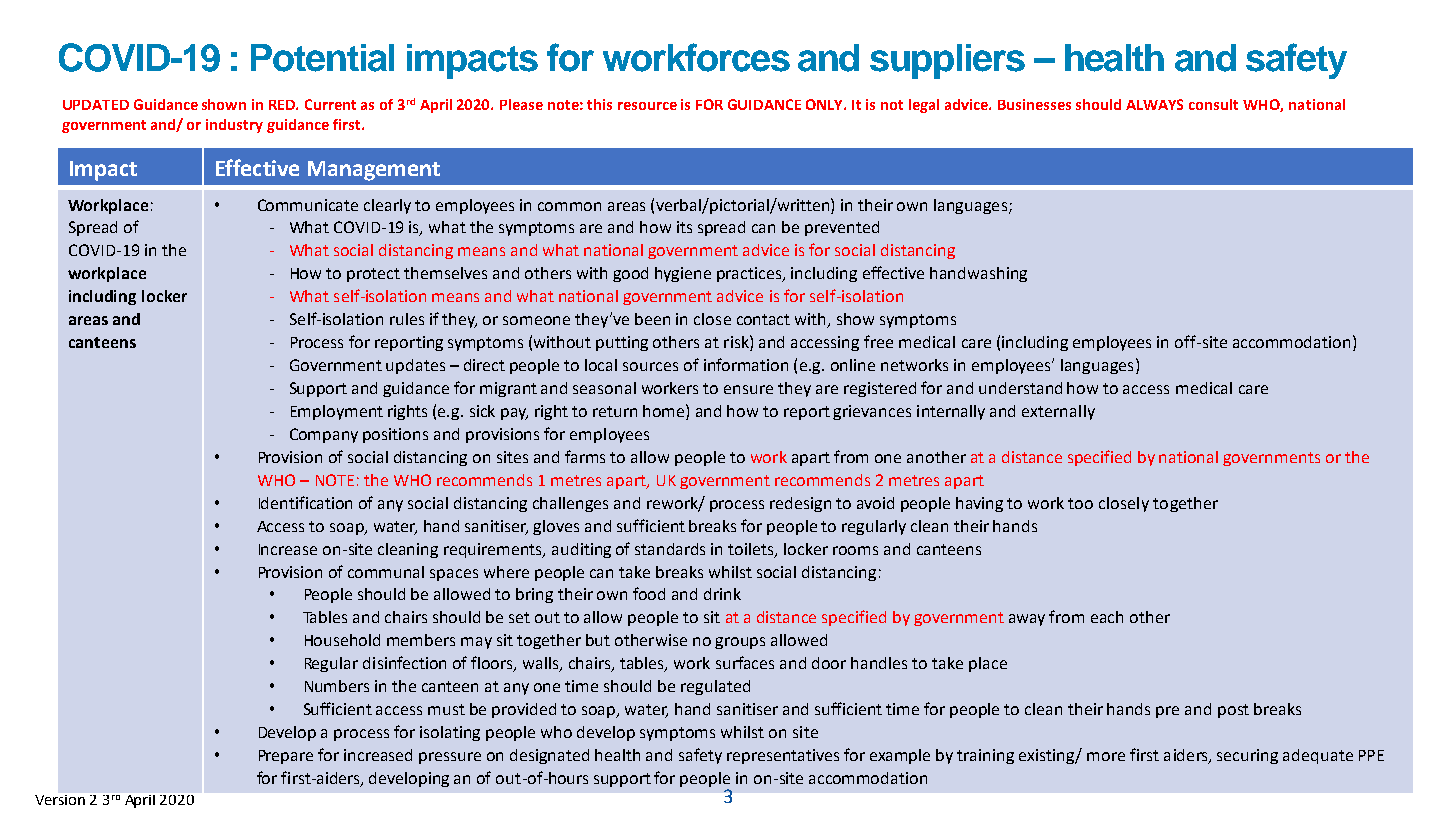 This screenshot has height=819, width=1456. I want to click on Identification, so click(305, 502).
